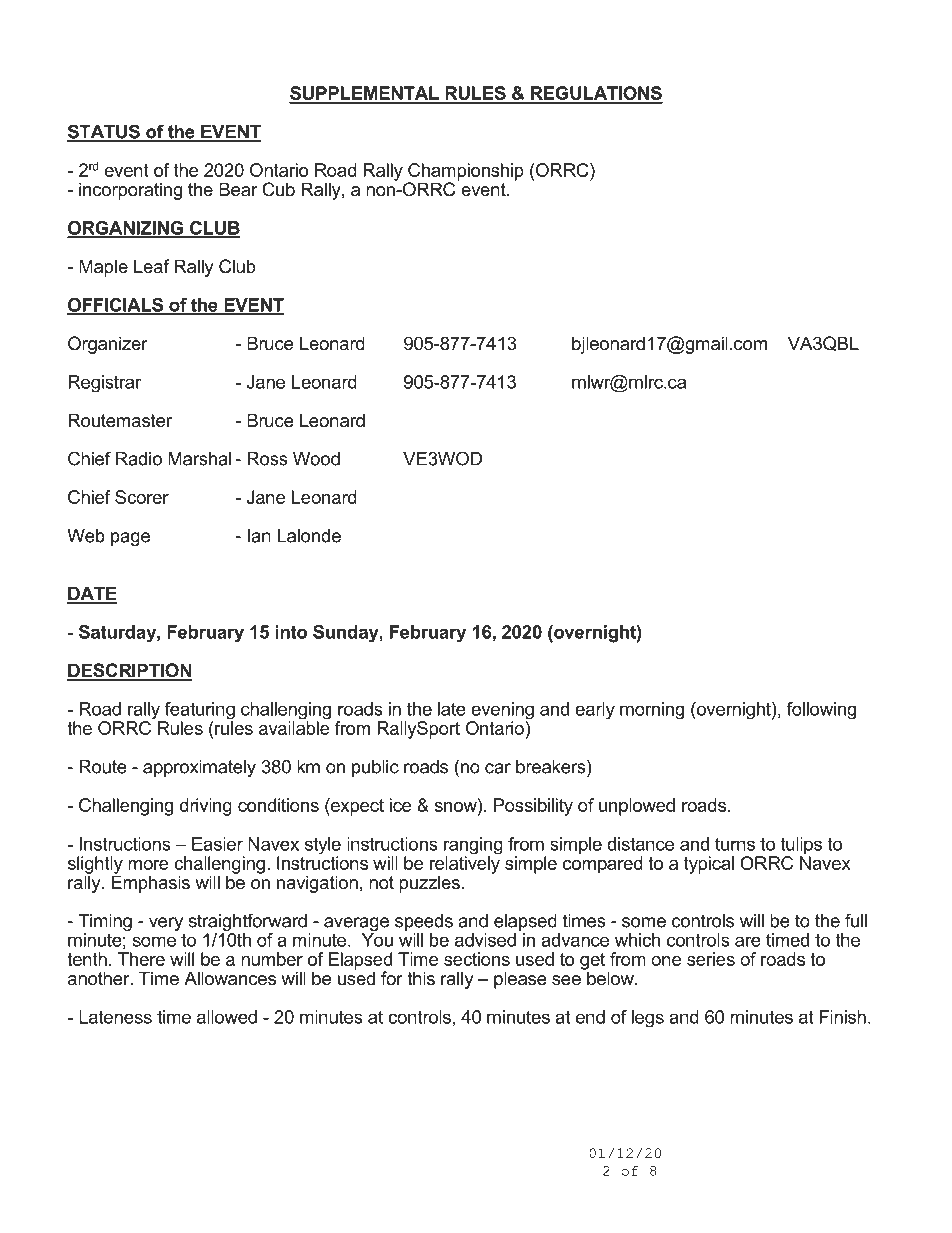 Image resolution: width=952 pixels, height=1233 pixels. What do you see at coordinates (821, 711) in the screenshot?
I see `following` at bounding box center [821, 711].
